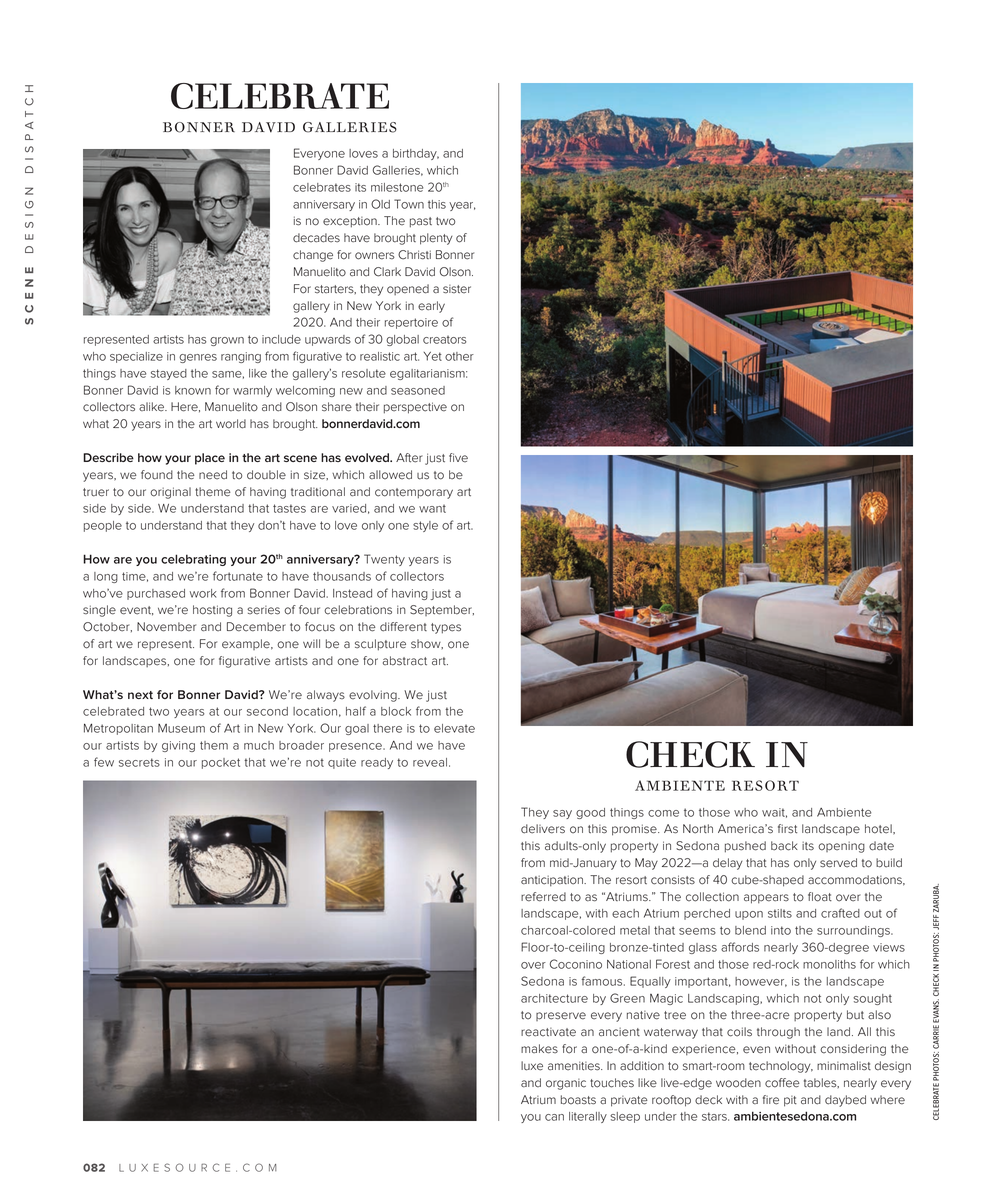  What do you see at coordinates (316, 238) in the document?
I see `decades` at bounding box center [316, 238].
